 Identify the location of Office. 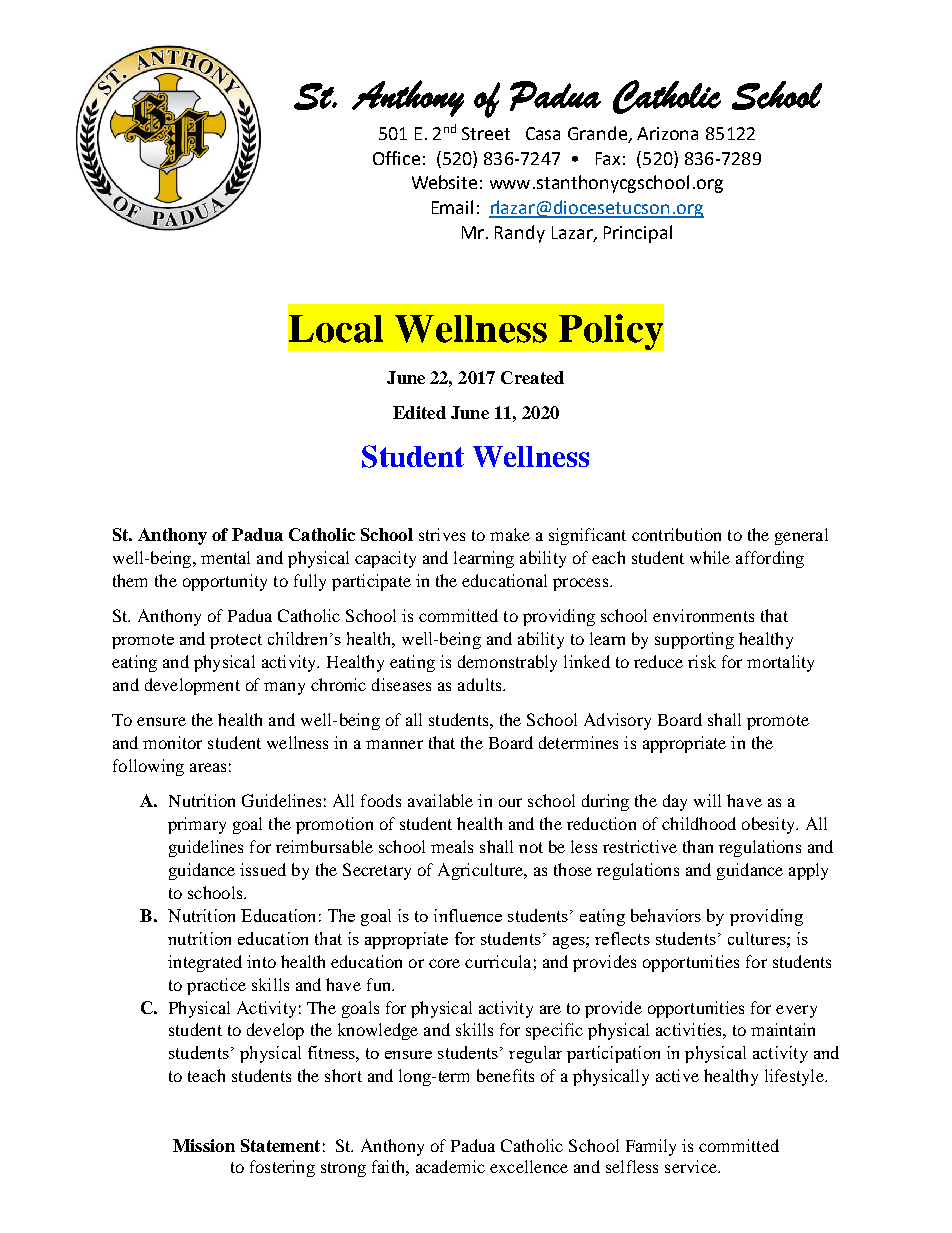
(396, 158).
